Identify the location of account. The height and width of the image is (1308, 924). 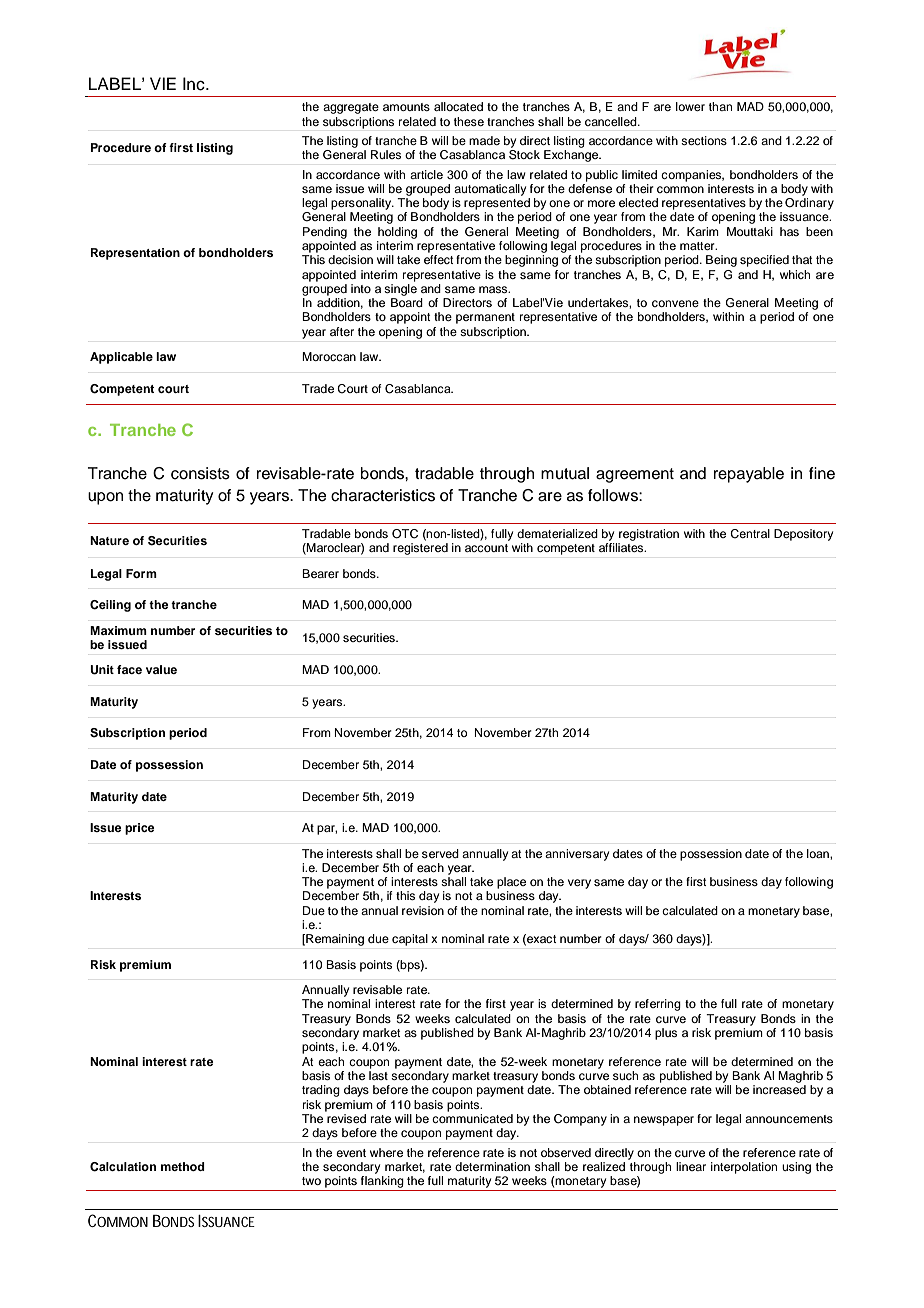
(486, 548).
